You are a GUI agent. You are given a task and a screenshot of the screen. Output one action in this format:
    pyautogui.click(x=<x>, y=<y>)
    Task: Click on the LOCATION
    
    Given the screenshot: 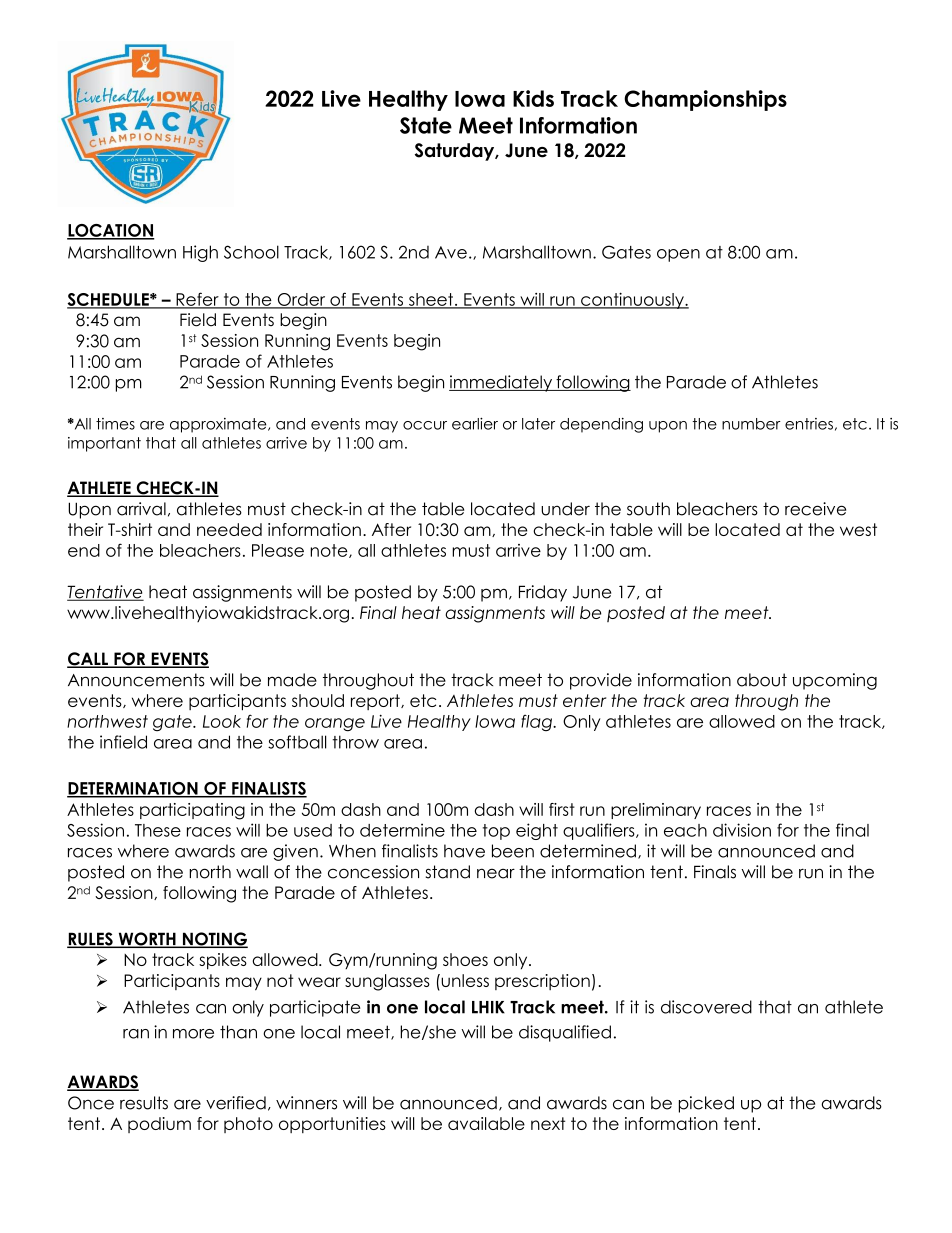 What is the action you would take?
    pyautogui.click(x=111, y=231)
